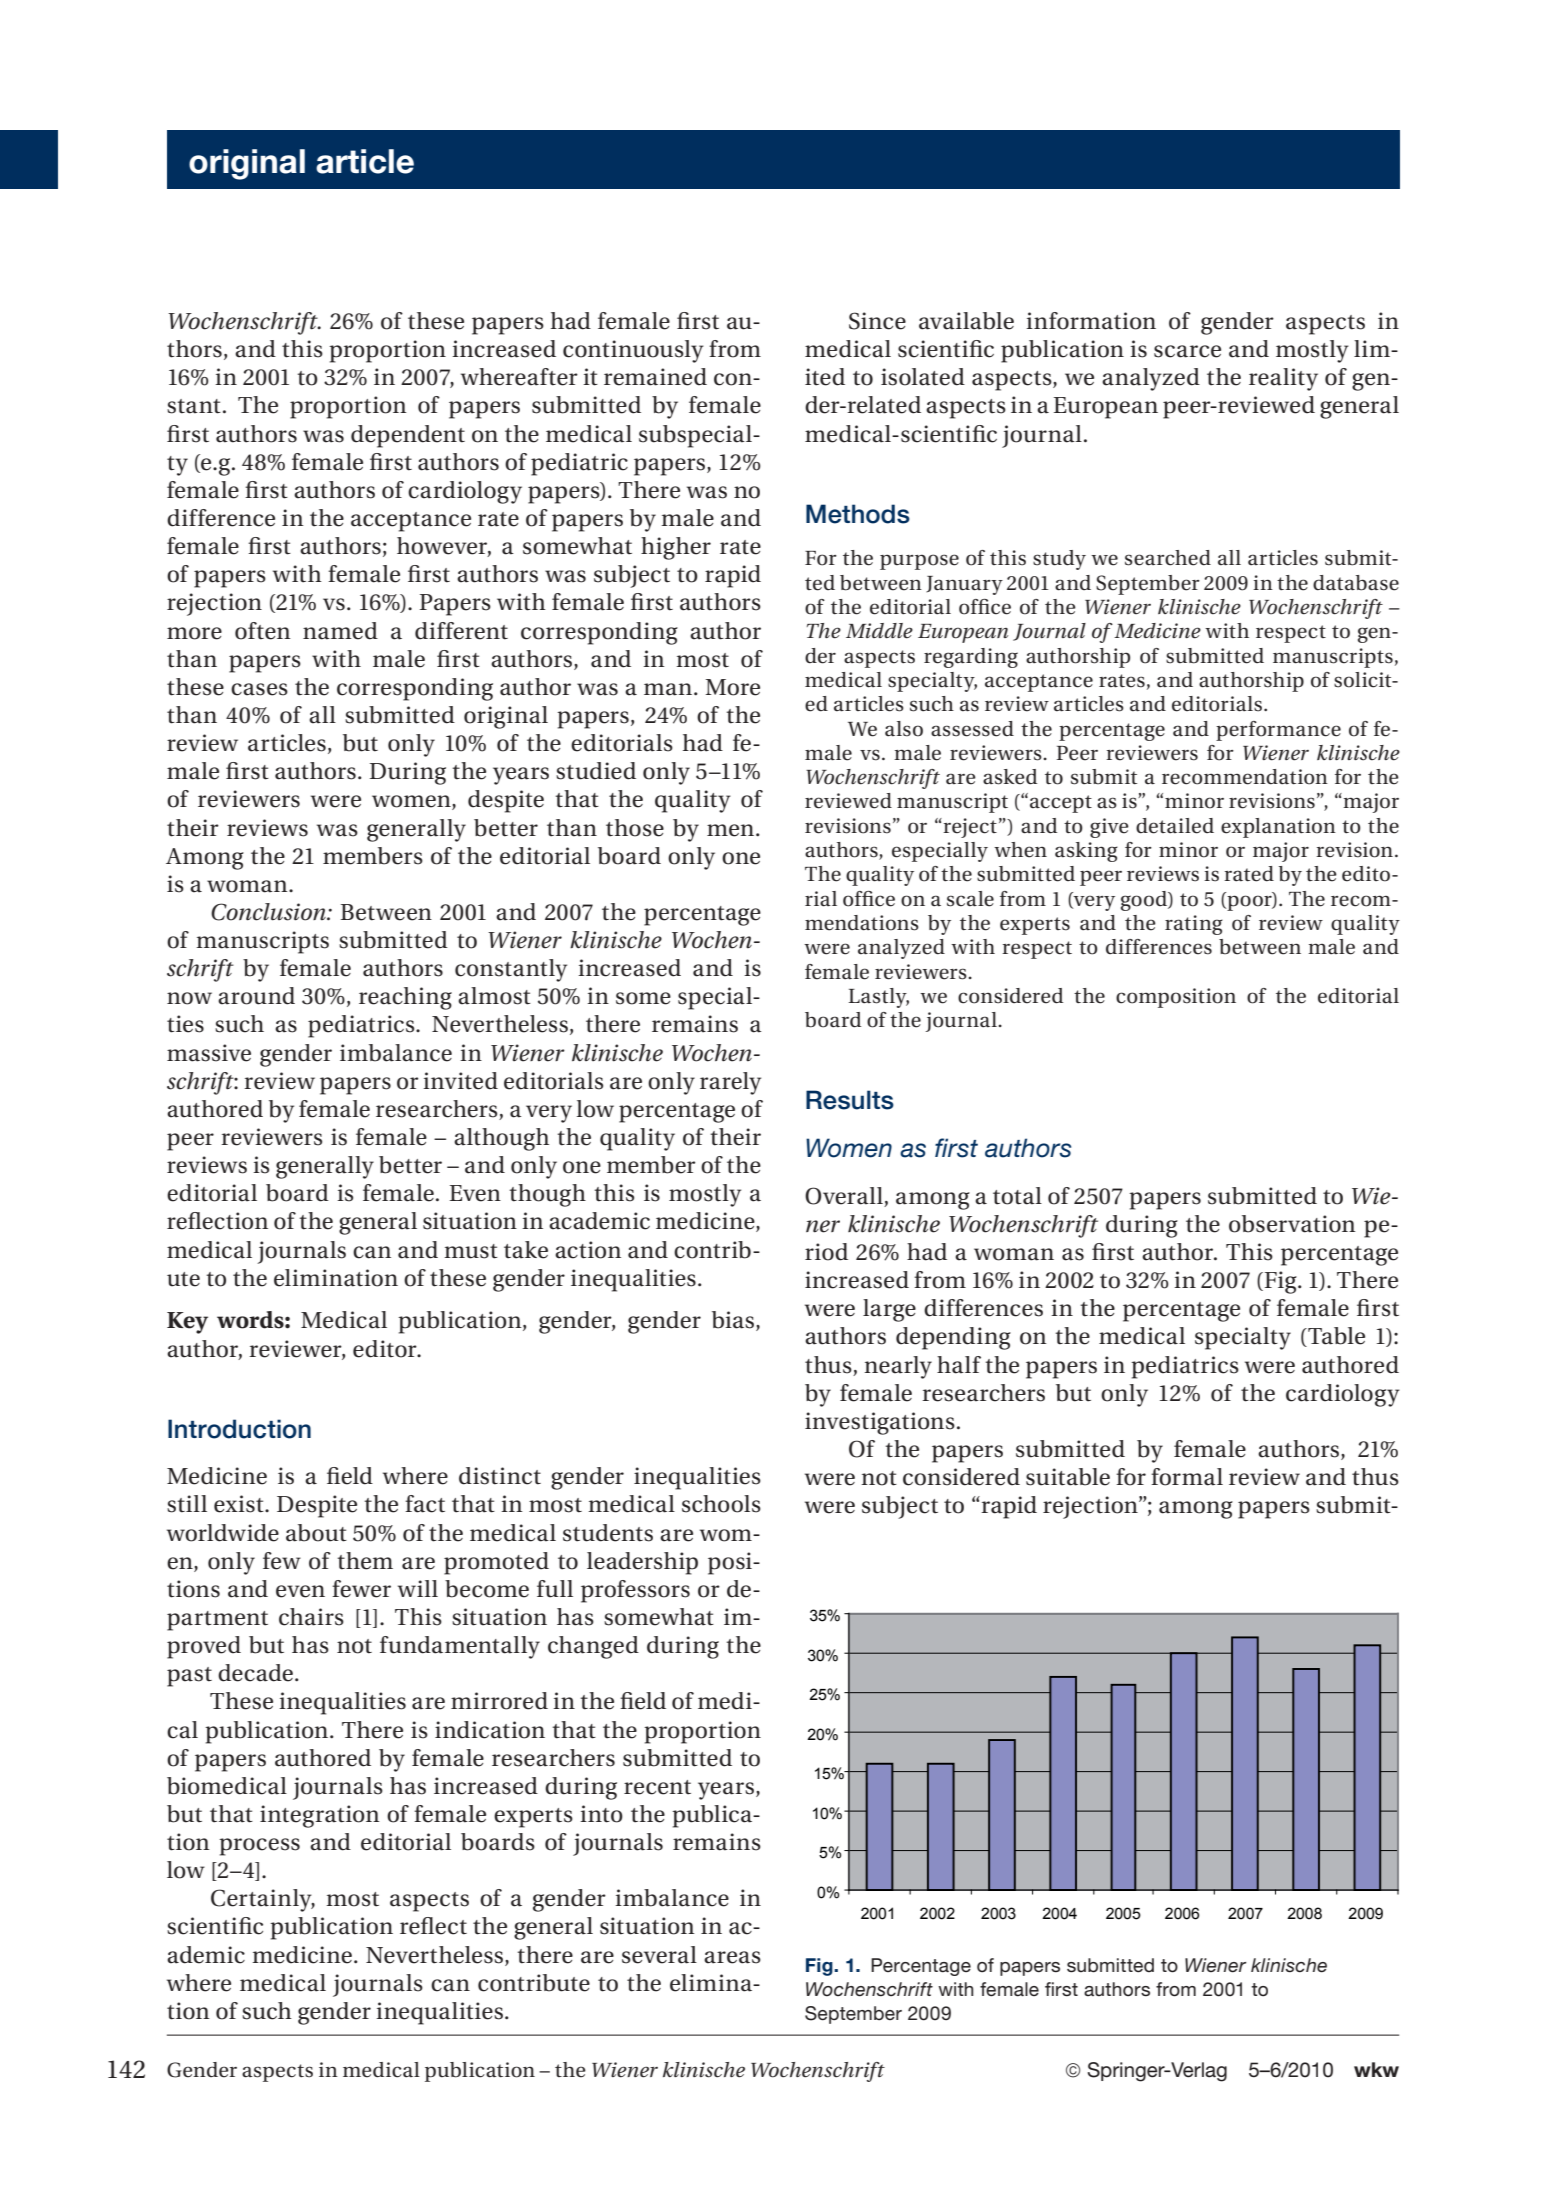 The image size is (1566, 2197). I want to click on scarce, so click(1187, 351).
